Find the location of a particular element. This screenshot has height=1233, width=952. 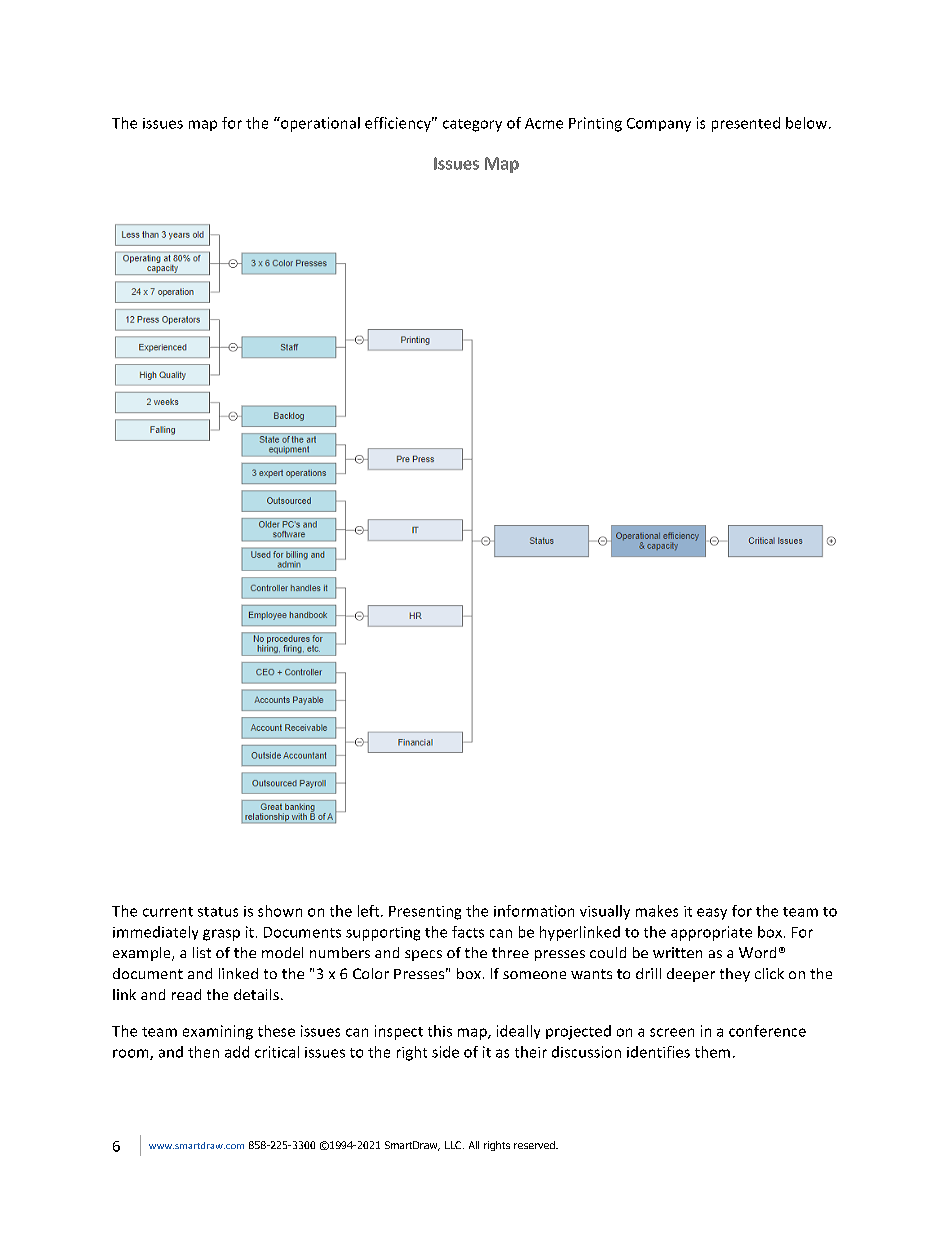

then is located at coordinates (203, 1052).
